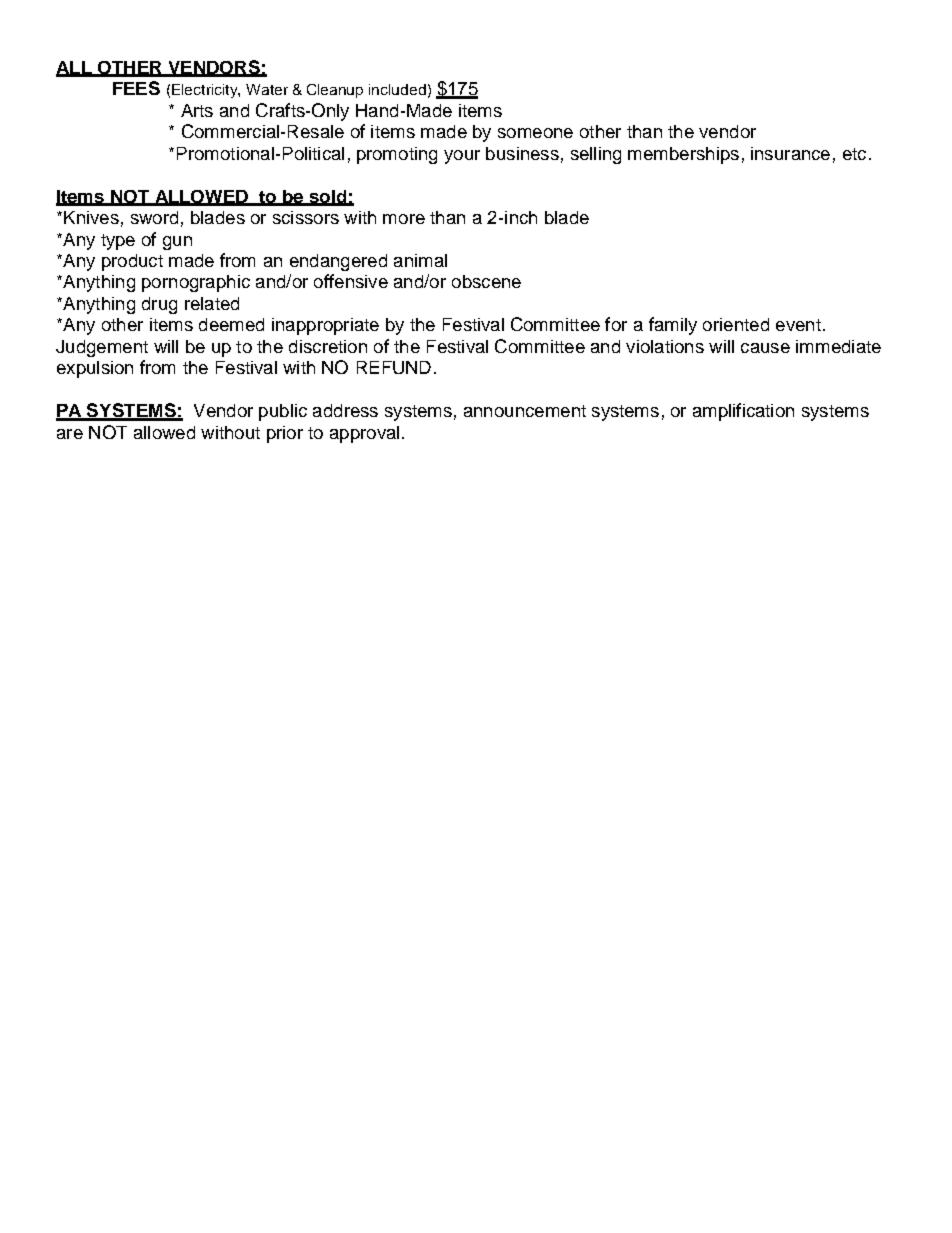 Image resolution: width=952 pixels, height=1233 pixels. Describe the element at coordinates (397, 89) in the screenshot. I see `included` at that location.
